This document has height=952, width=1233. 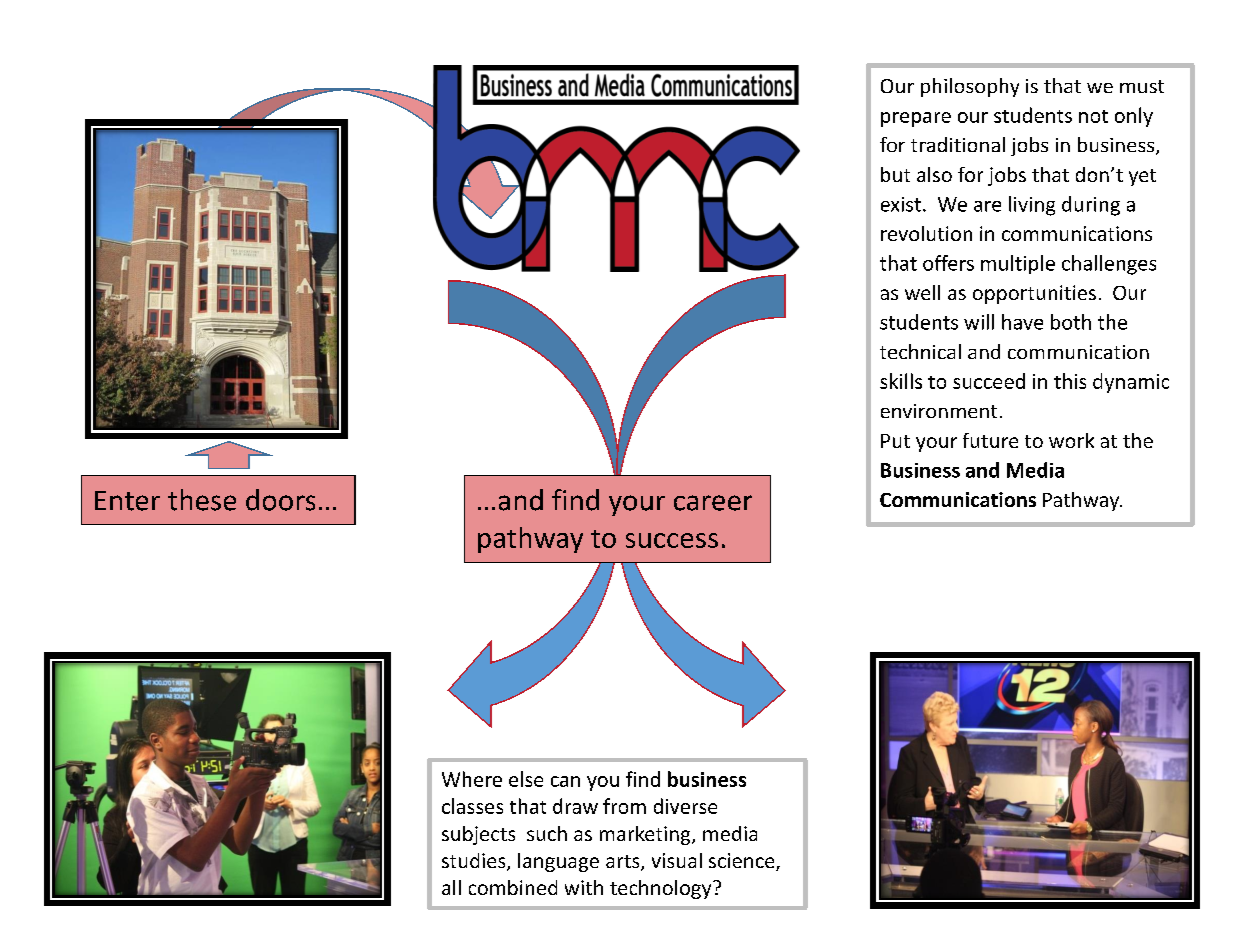 I want to click on but, so click(x=895, y=174).
